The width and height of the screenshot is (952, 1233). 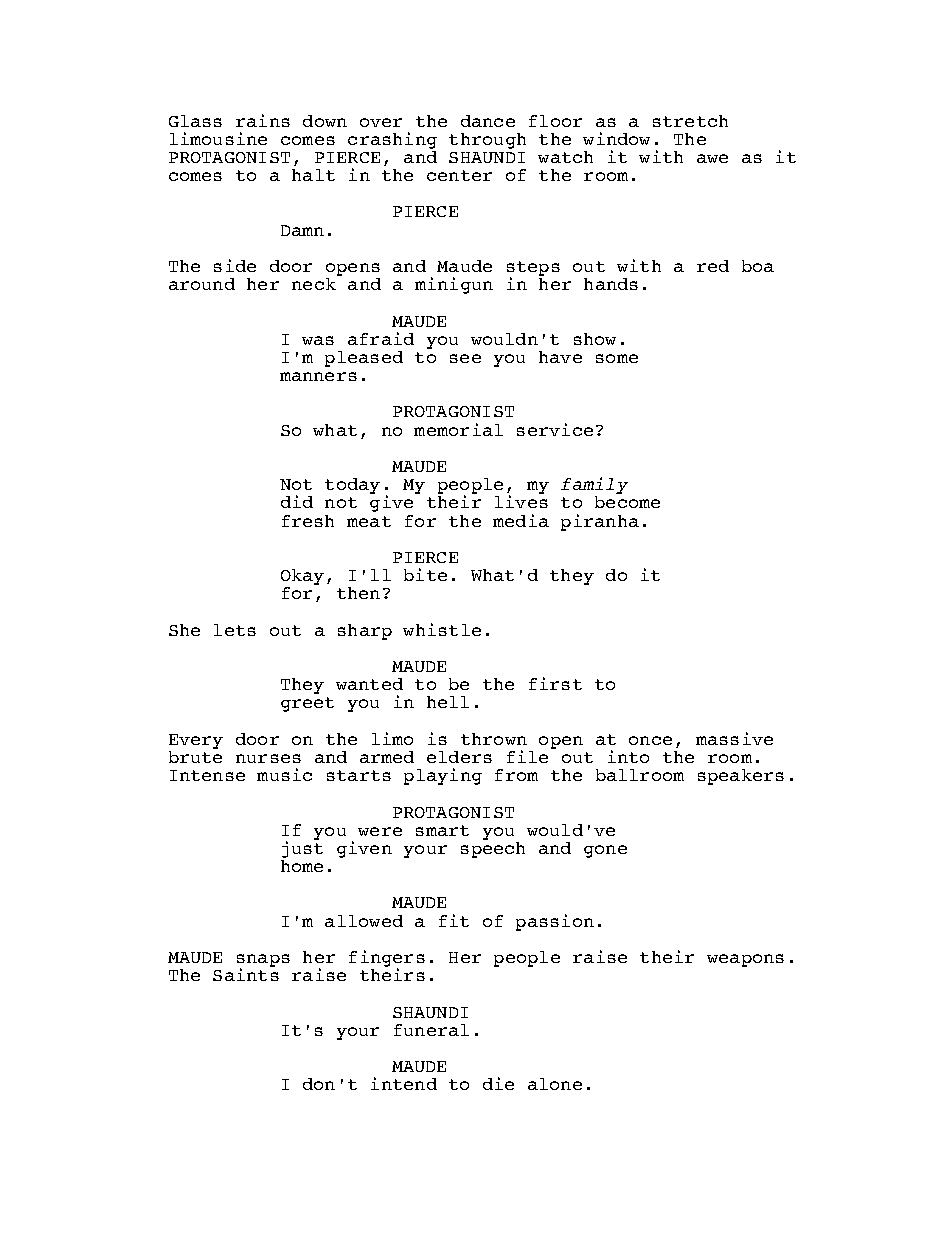 What do you see at coordinates (235, 630) in the screenshot?
I see `lets` at bounding box center [235, 630].
